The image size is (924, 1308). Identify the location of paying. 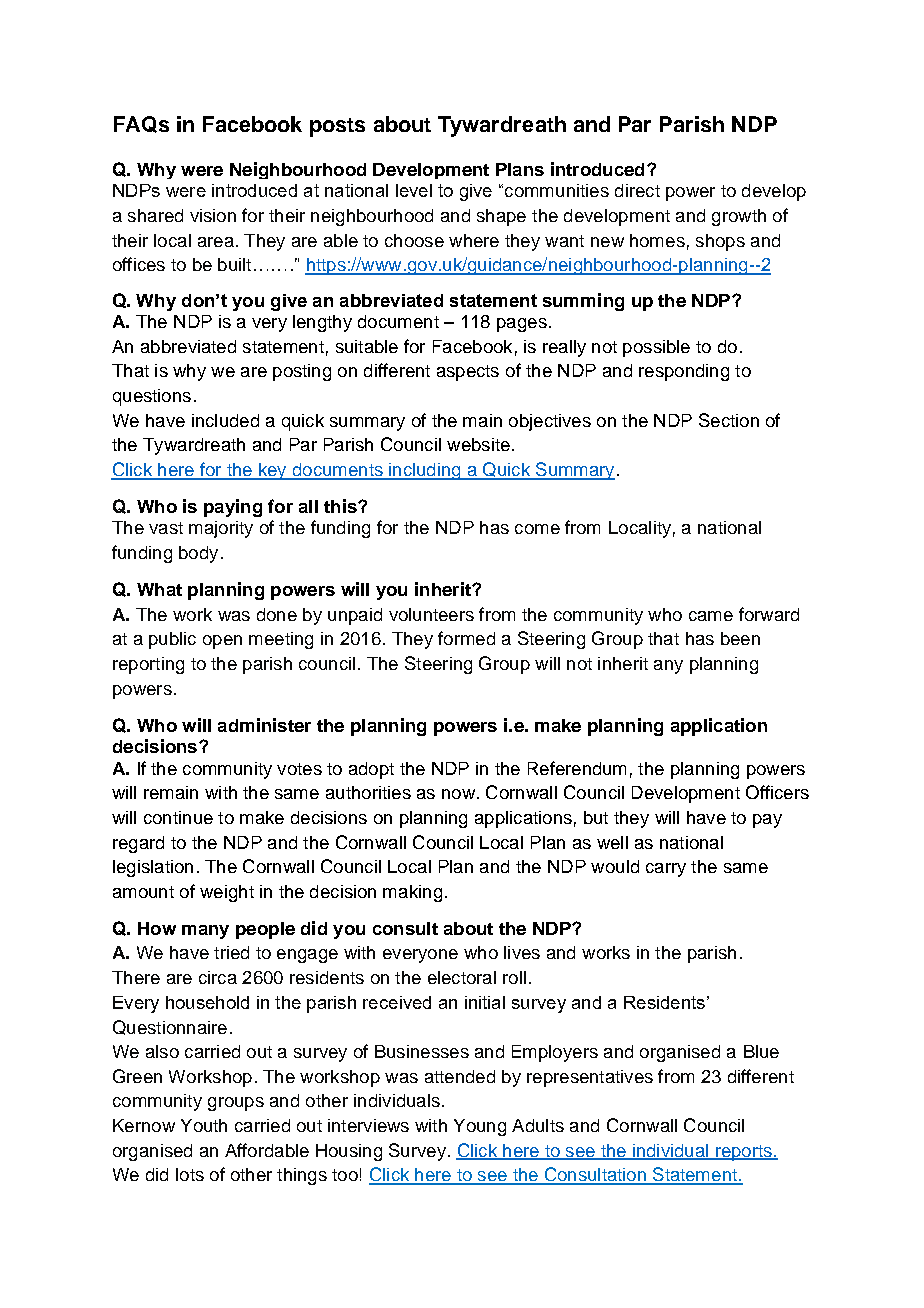
(233, 508).
